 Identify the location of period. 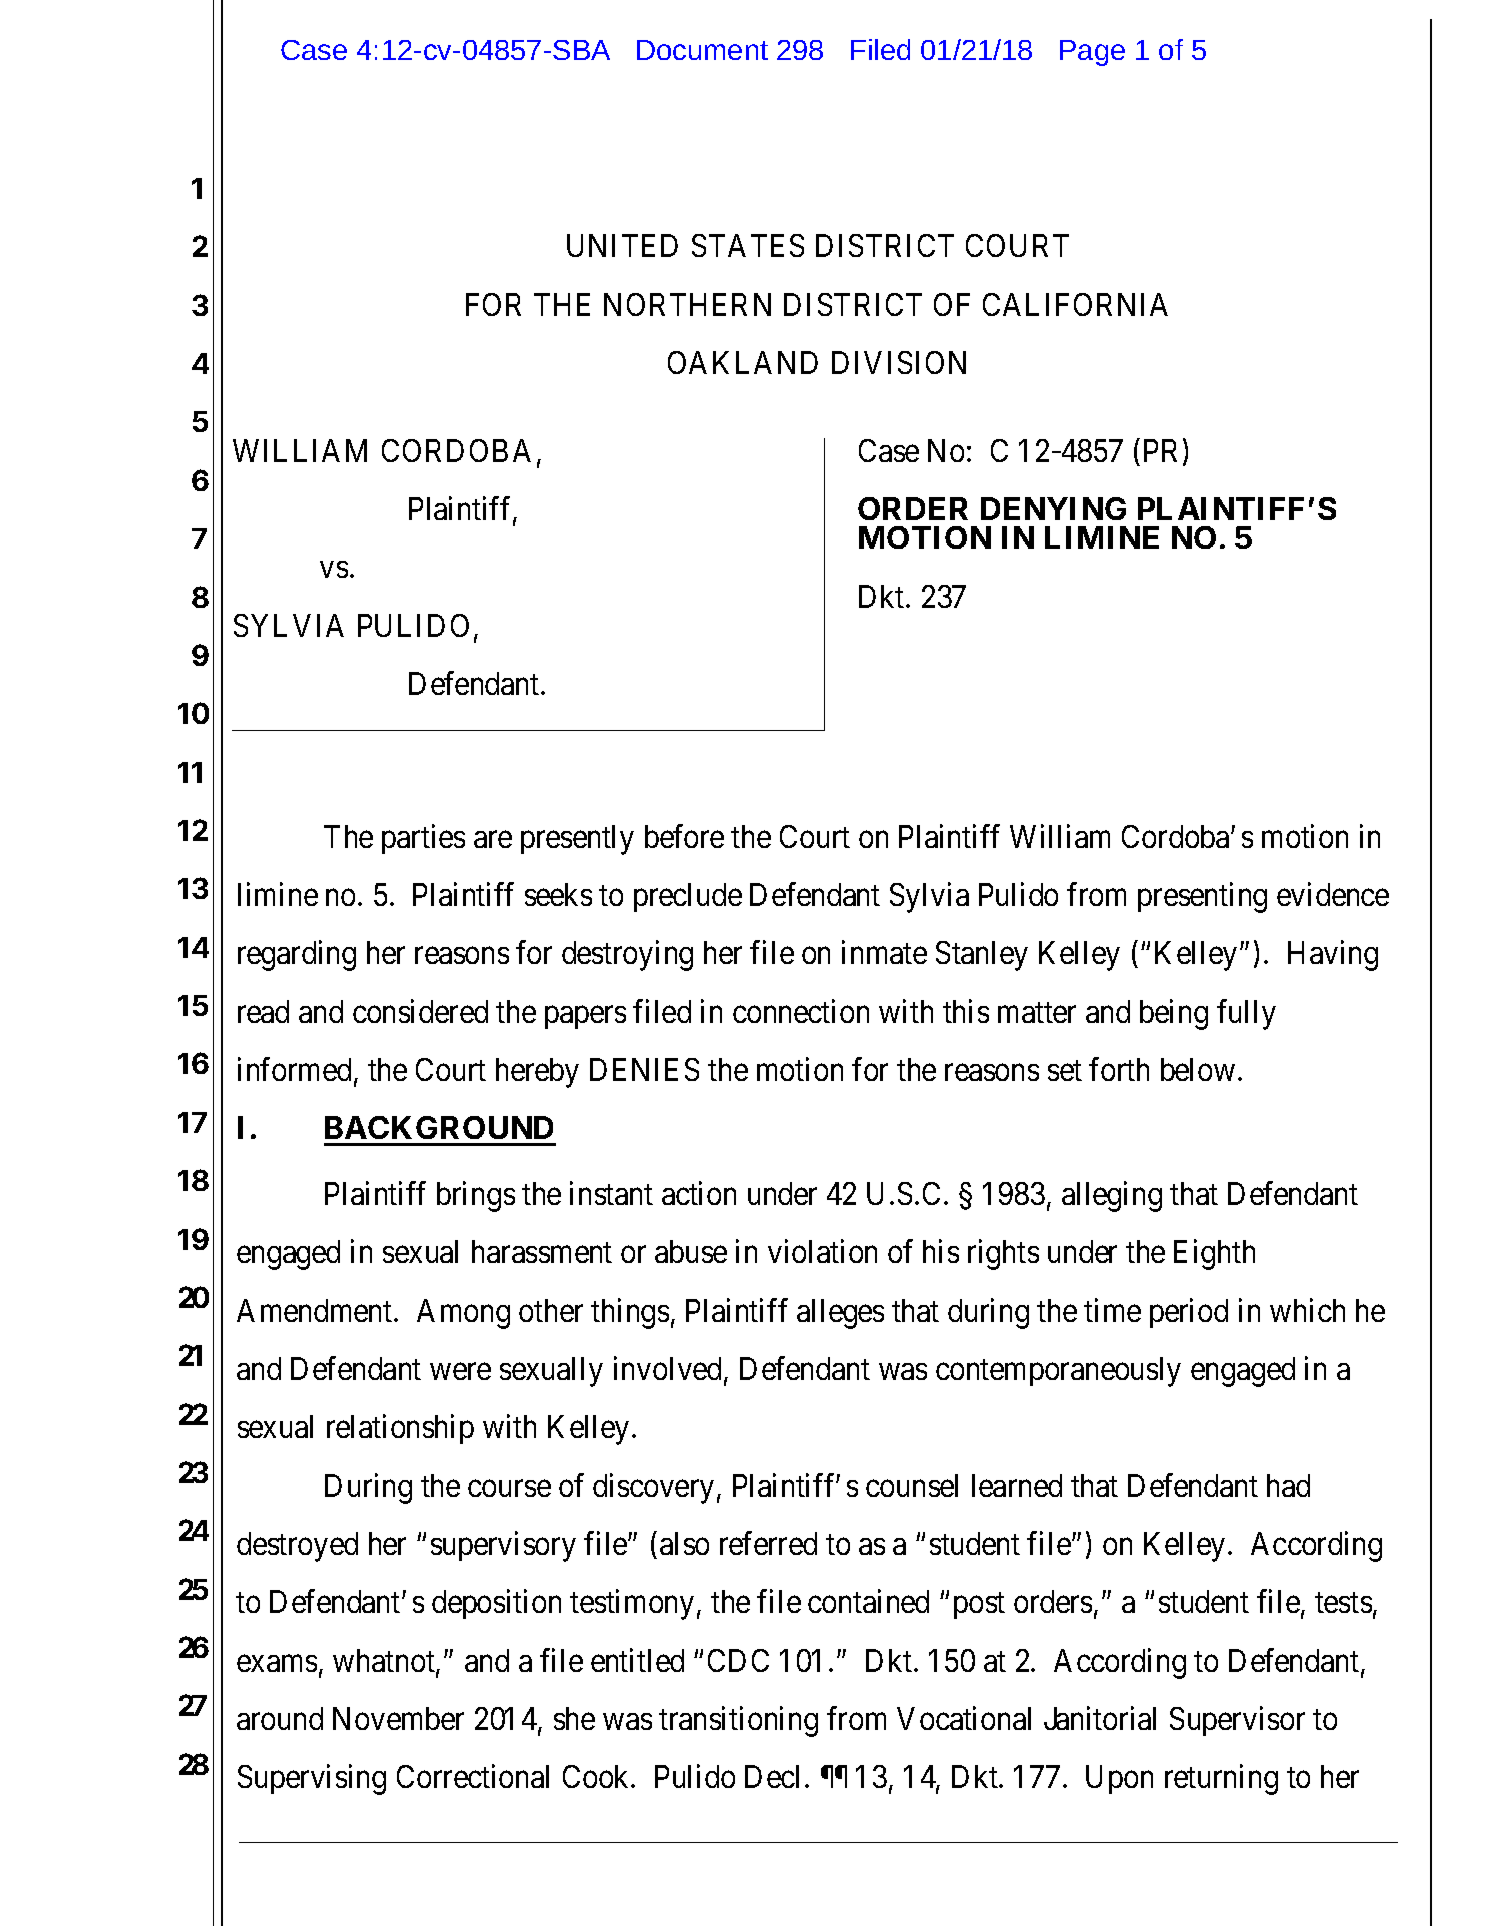
(1189, 1313).
